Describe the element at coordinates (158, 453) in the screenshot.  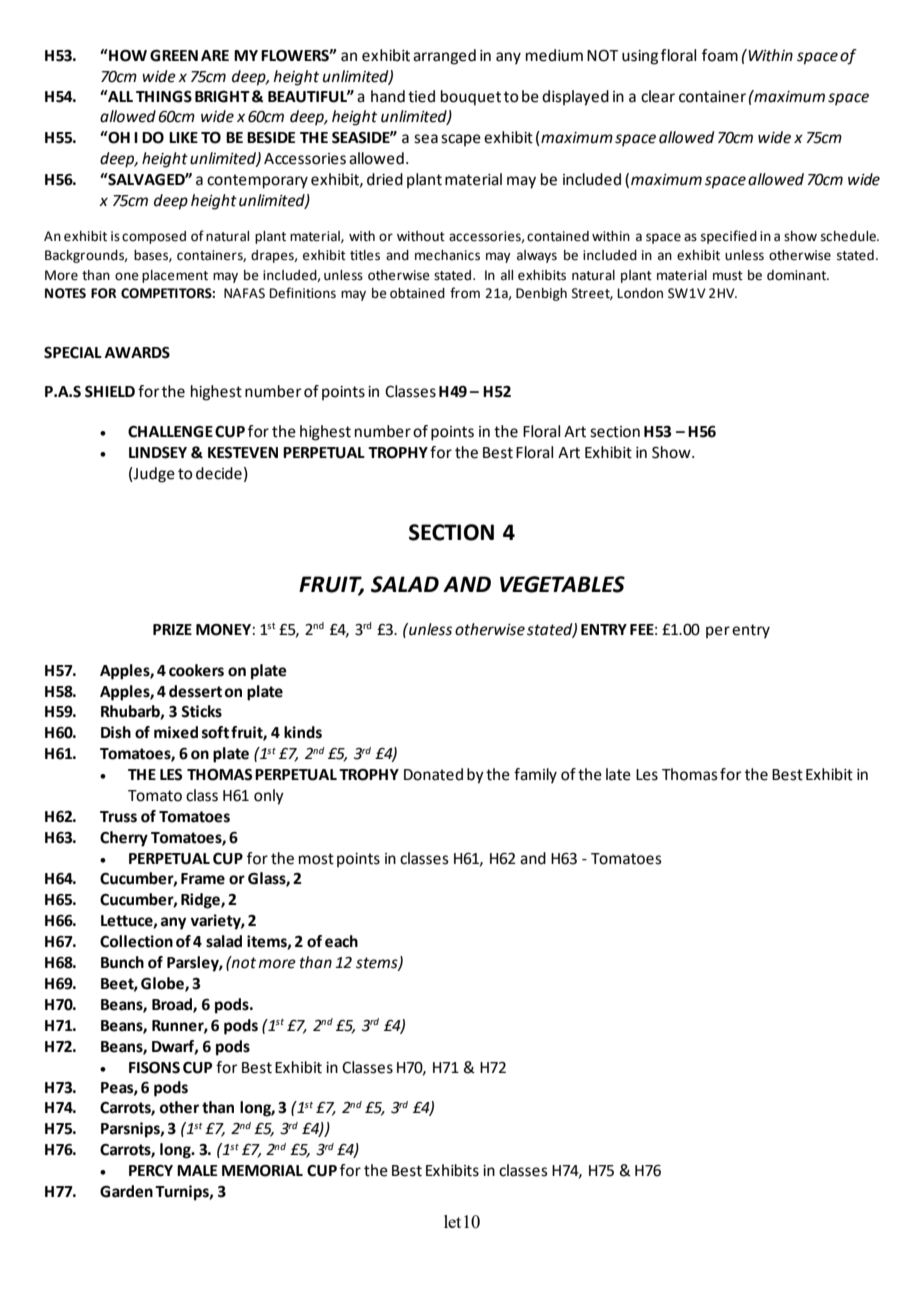
I see `LINDSEY` at that location.
